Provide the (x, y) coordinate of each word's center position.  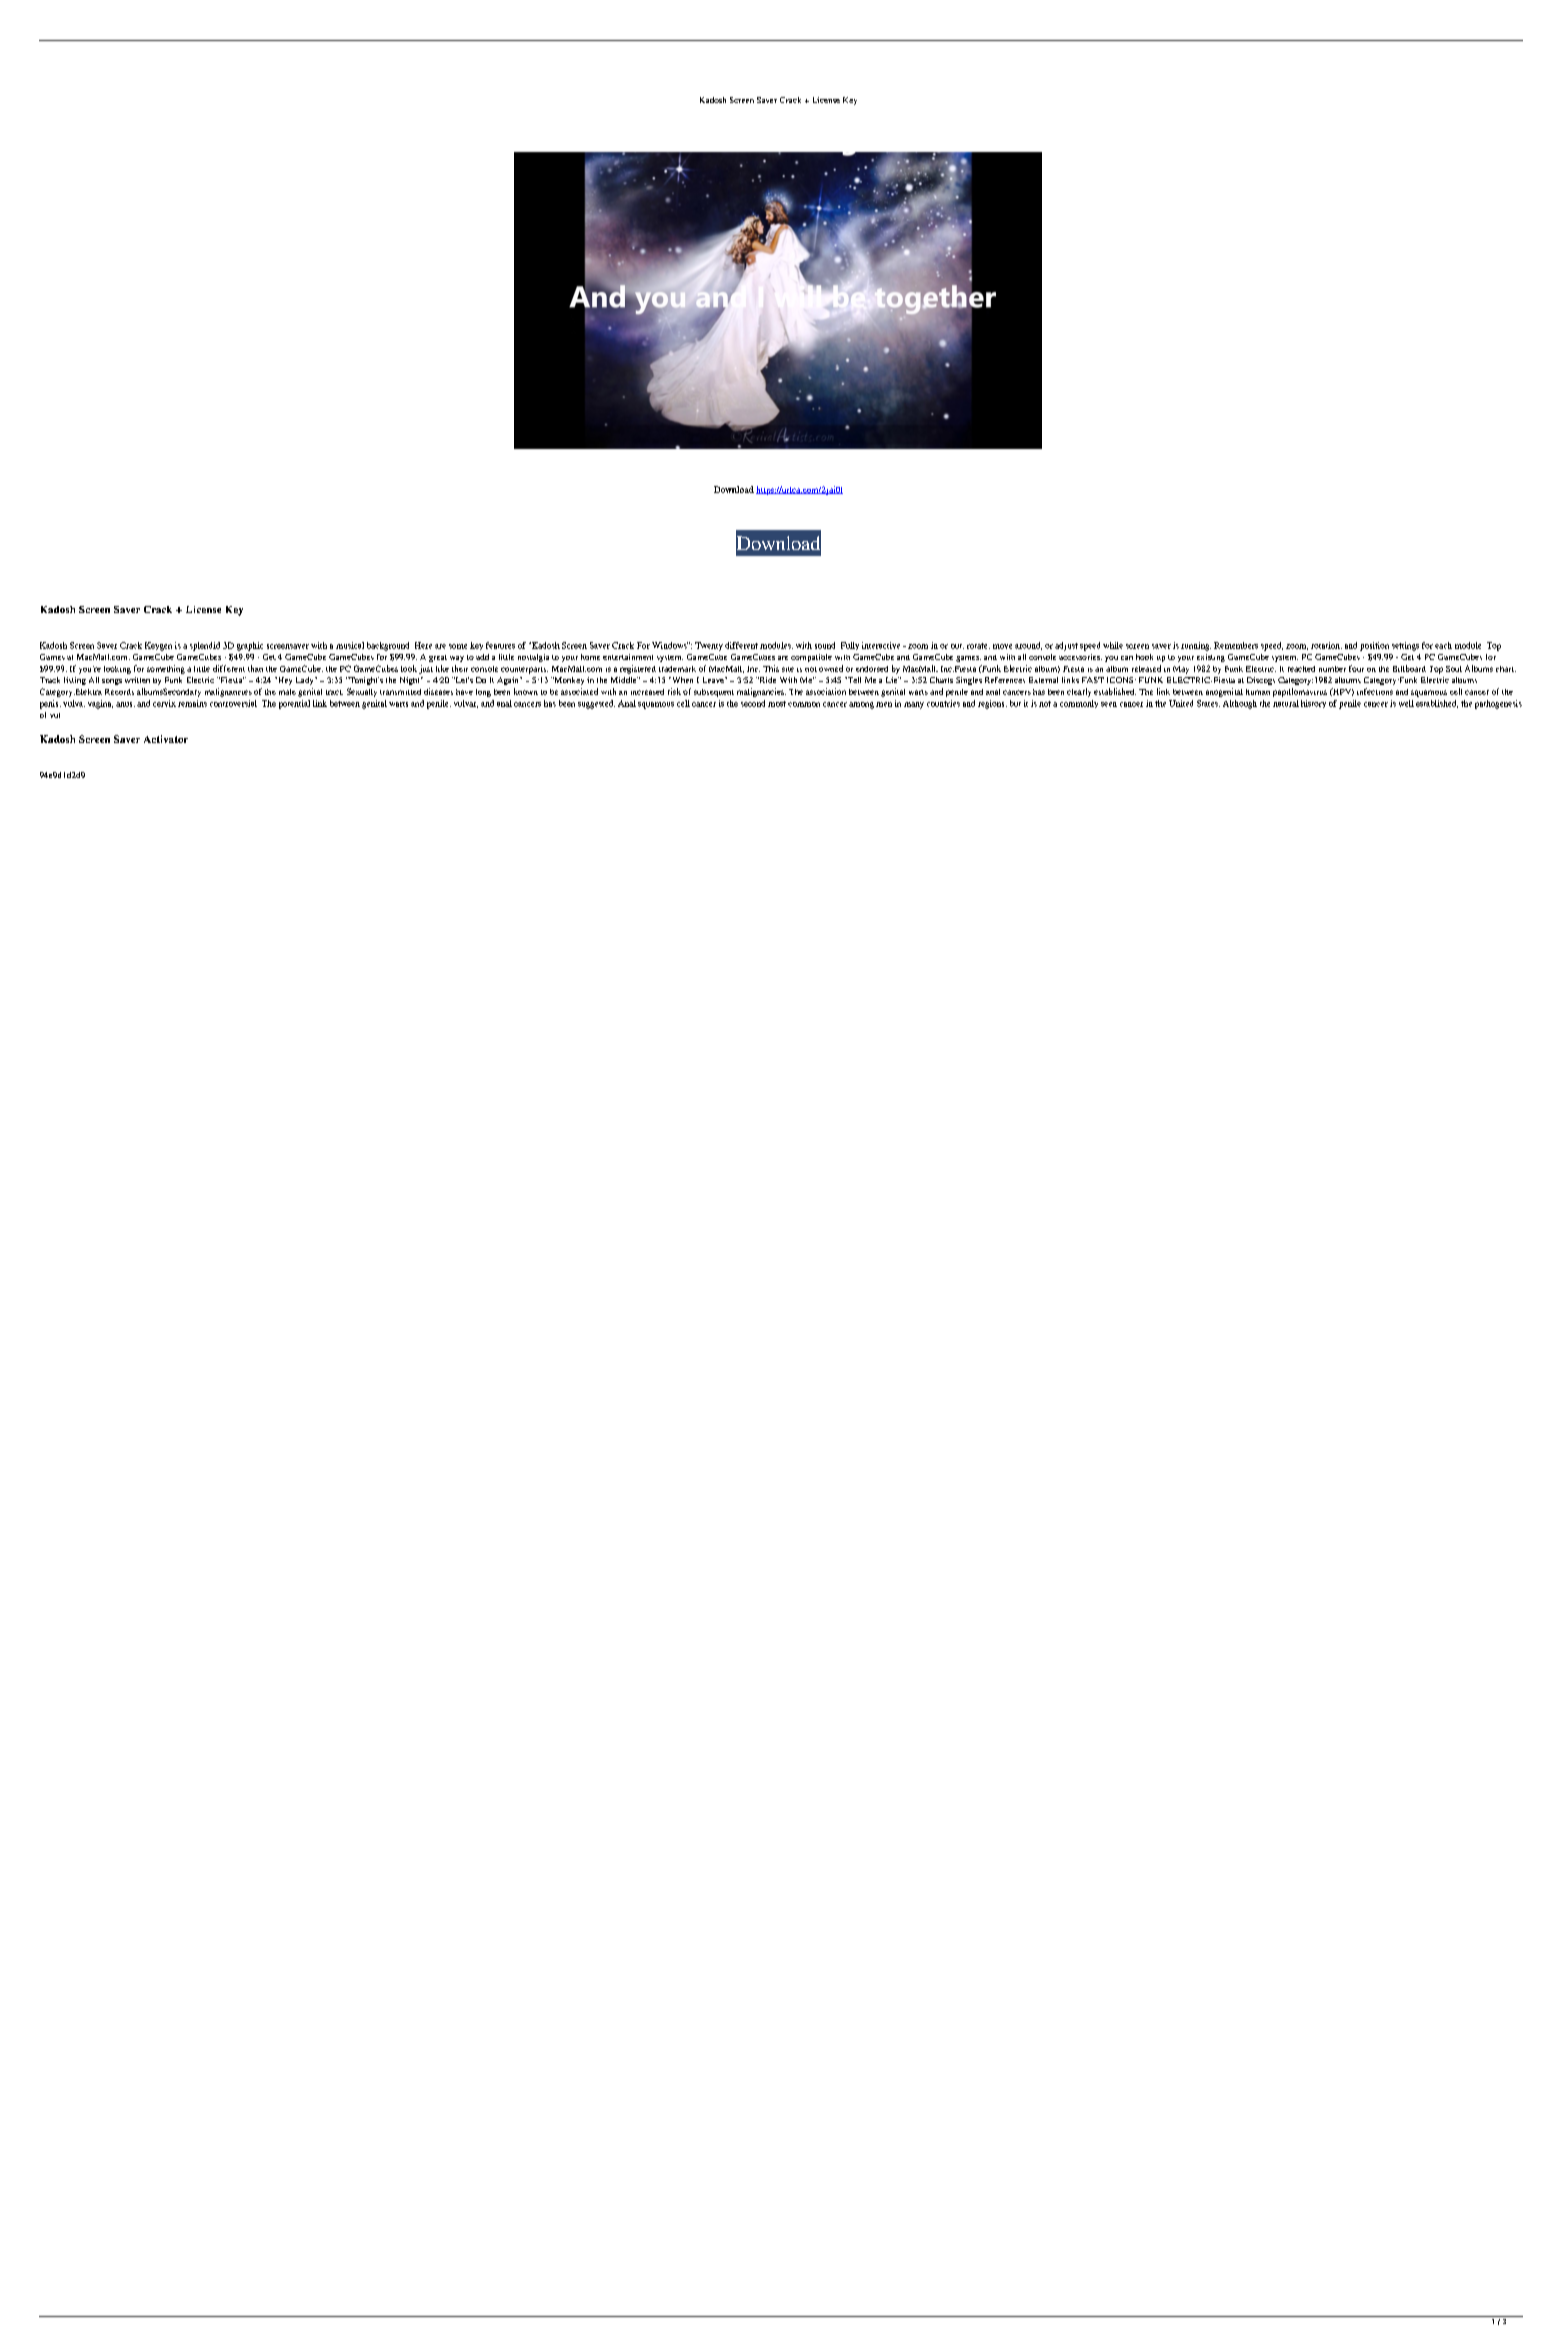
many (914, 705)
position (1374, 646)
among (861, 705)
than (255, 668)
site (788, 669)
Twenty (709, 646)
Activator (166, 739)
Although (1240, 704)
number (1332, 669)
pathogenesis (1498, 704)
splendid (205, 646)
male (287, 692)
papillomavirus (1300, 692)
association (826, 691)
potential (294, 704)
